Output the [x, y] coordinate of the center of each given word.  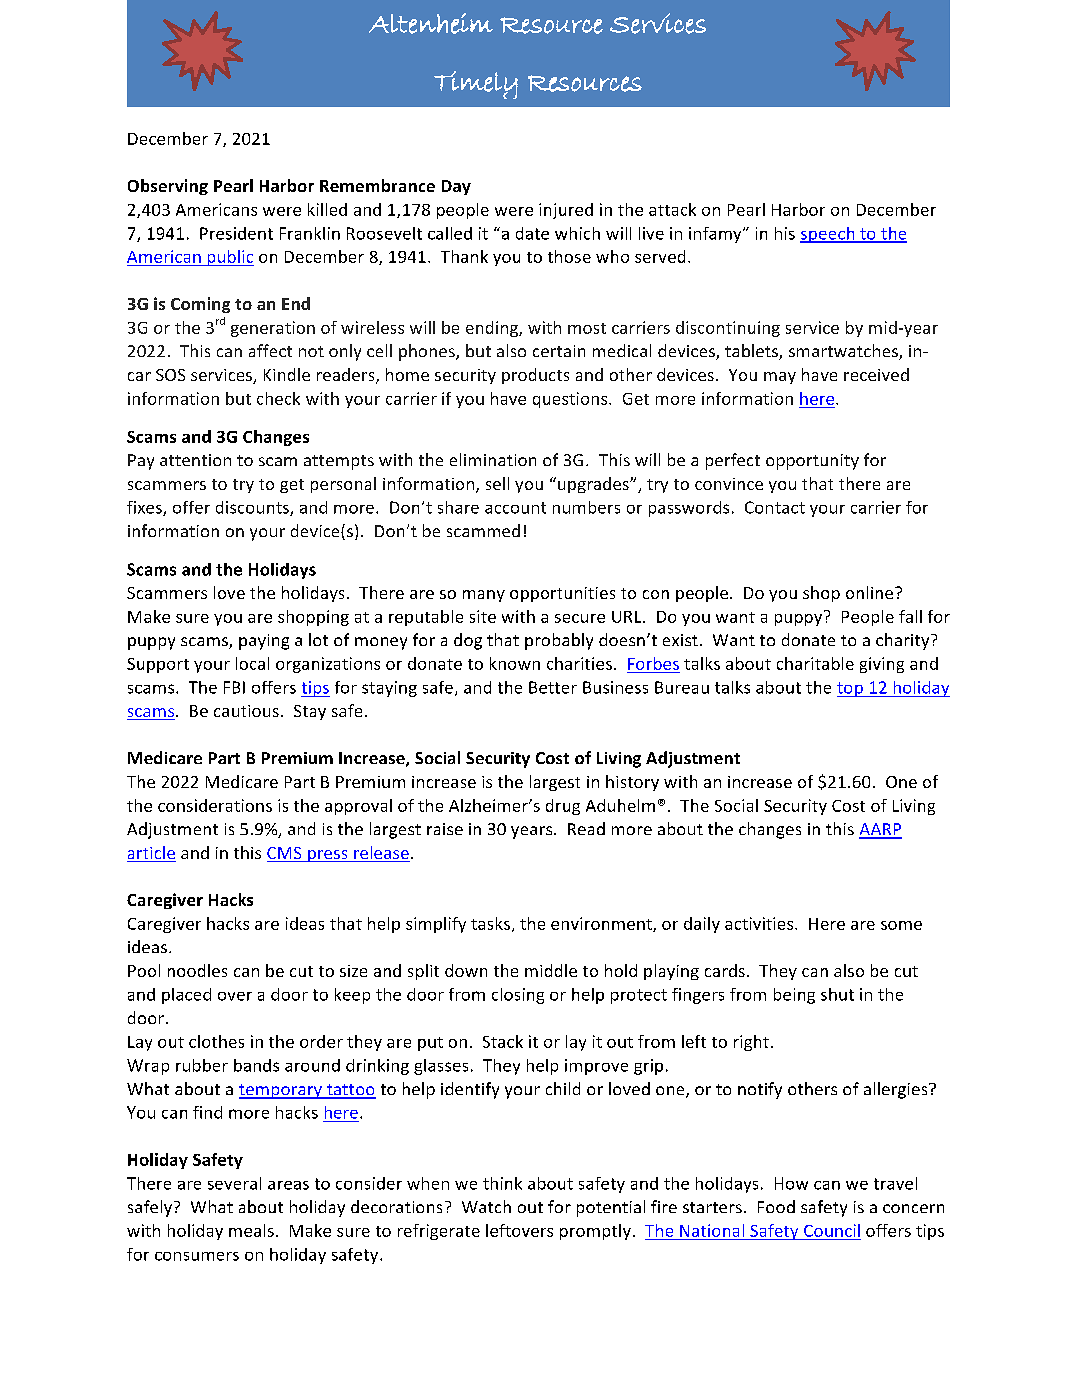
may [780, 378]
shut [837, 994]
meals [251, 1230]
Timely [476, 85]
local [252, 663]
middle [551, 970]
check [278, 398]
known [515, 663]
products [535, 376]
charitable [815, 663]
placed [186, 996]
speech [828, 235]
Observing [168, 187]
